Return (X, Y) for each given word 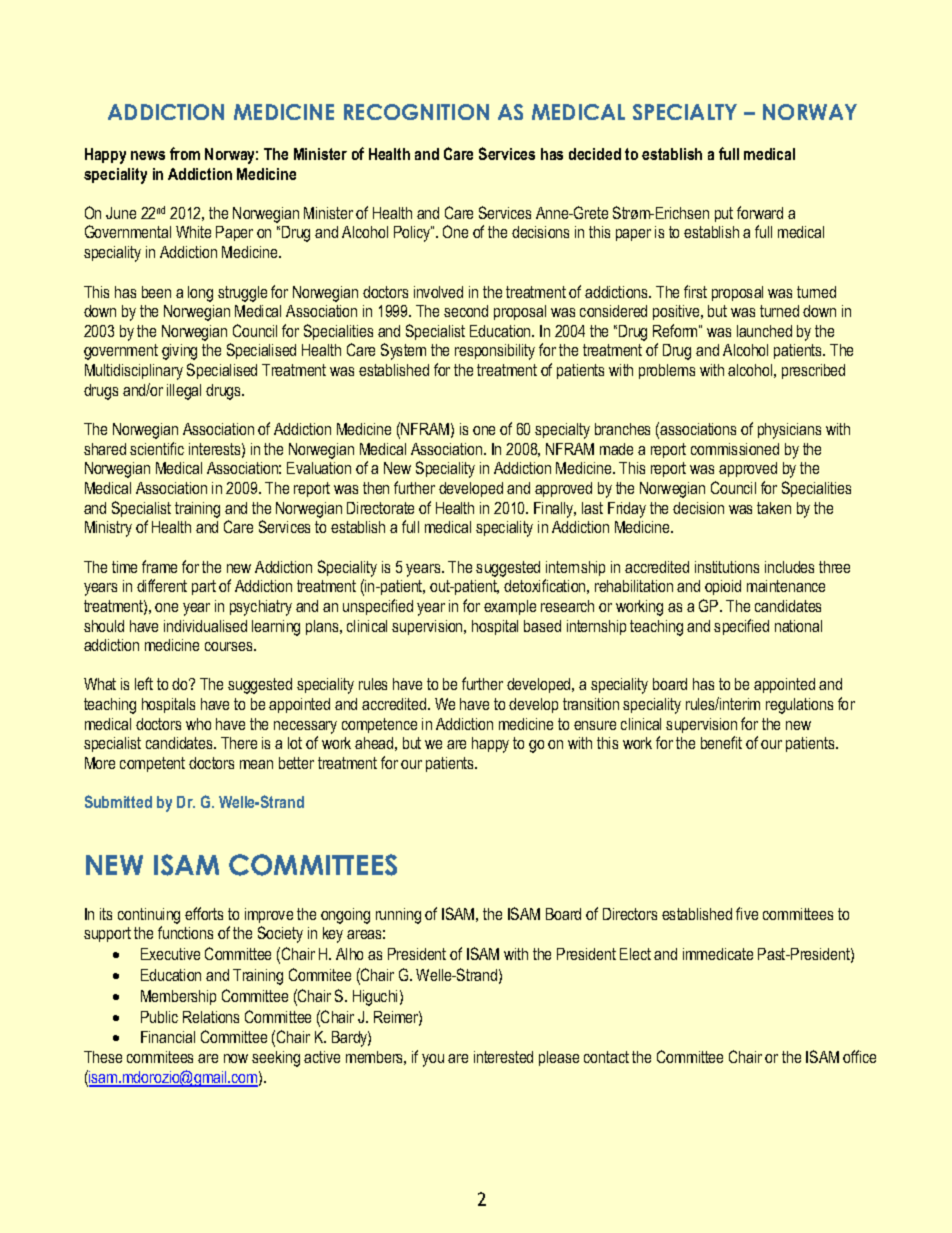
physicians (789, 431)
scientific (157, 448)
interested (503, 1057)
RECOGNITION (416, 112)
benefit (721, 742)
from (185, 153)
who (198, 724)
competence (379, 725)
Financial (168, 1037)
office (859, 1056)
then (376, 488)
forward (760, 212)
